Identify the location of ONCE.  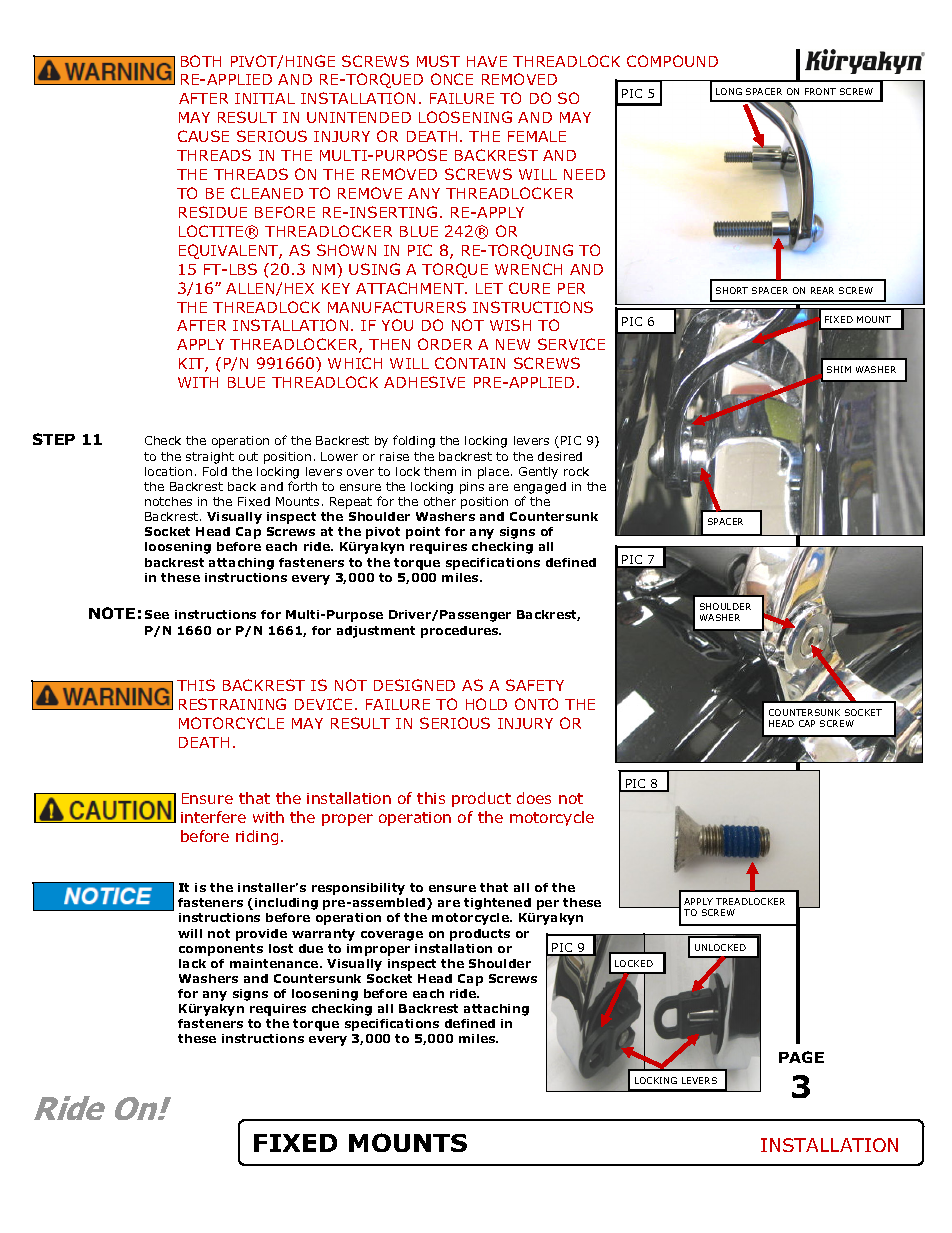
(452, 79).
